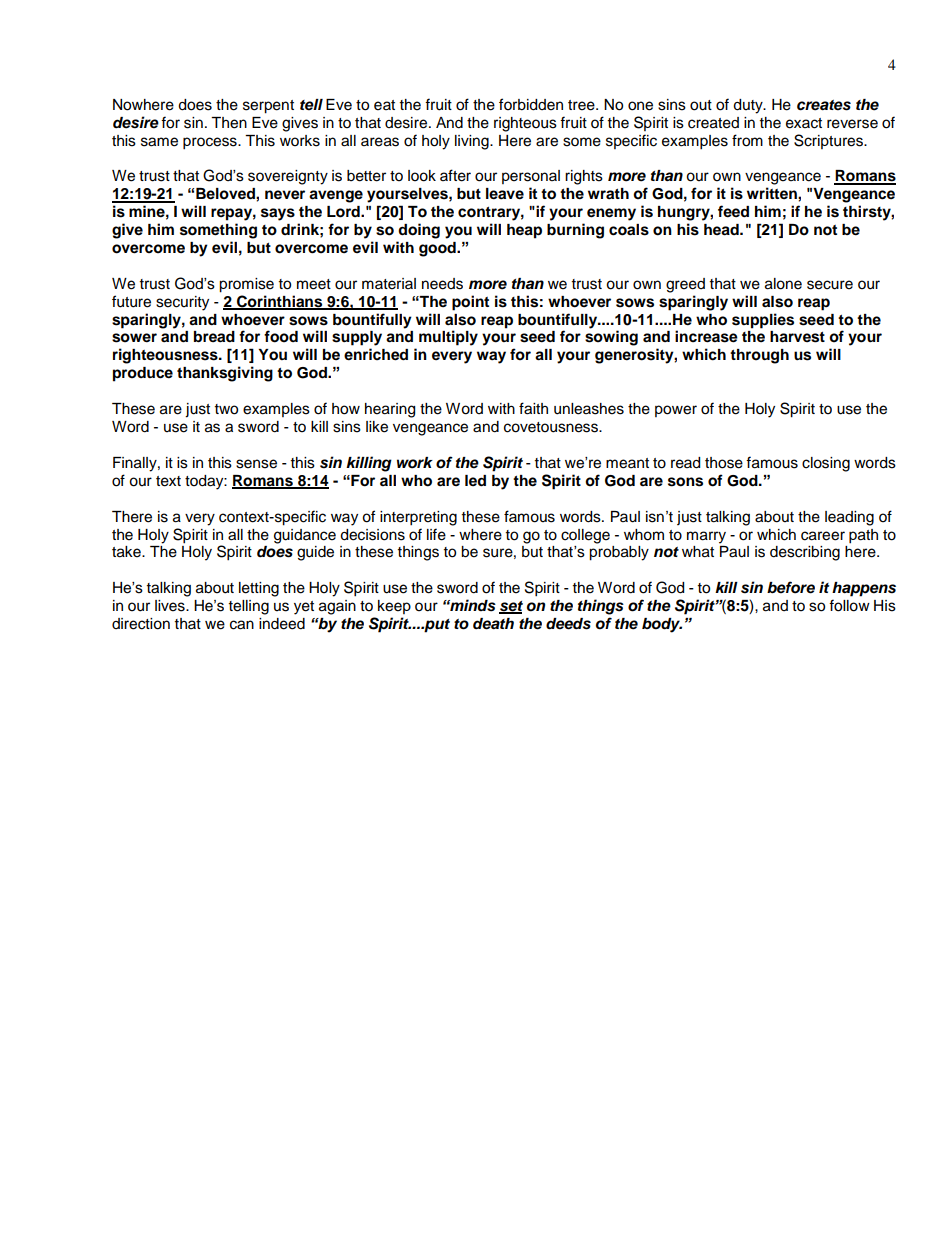 The width and height of the screenshot is (952, 1233). What do you see at coordinates (229, 123) in the screenshot?
I see `Then` at bounding box center [229, 123].
